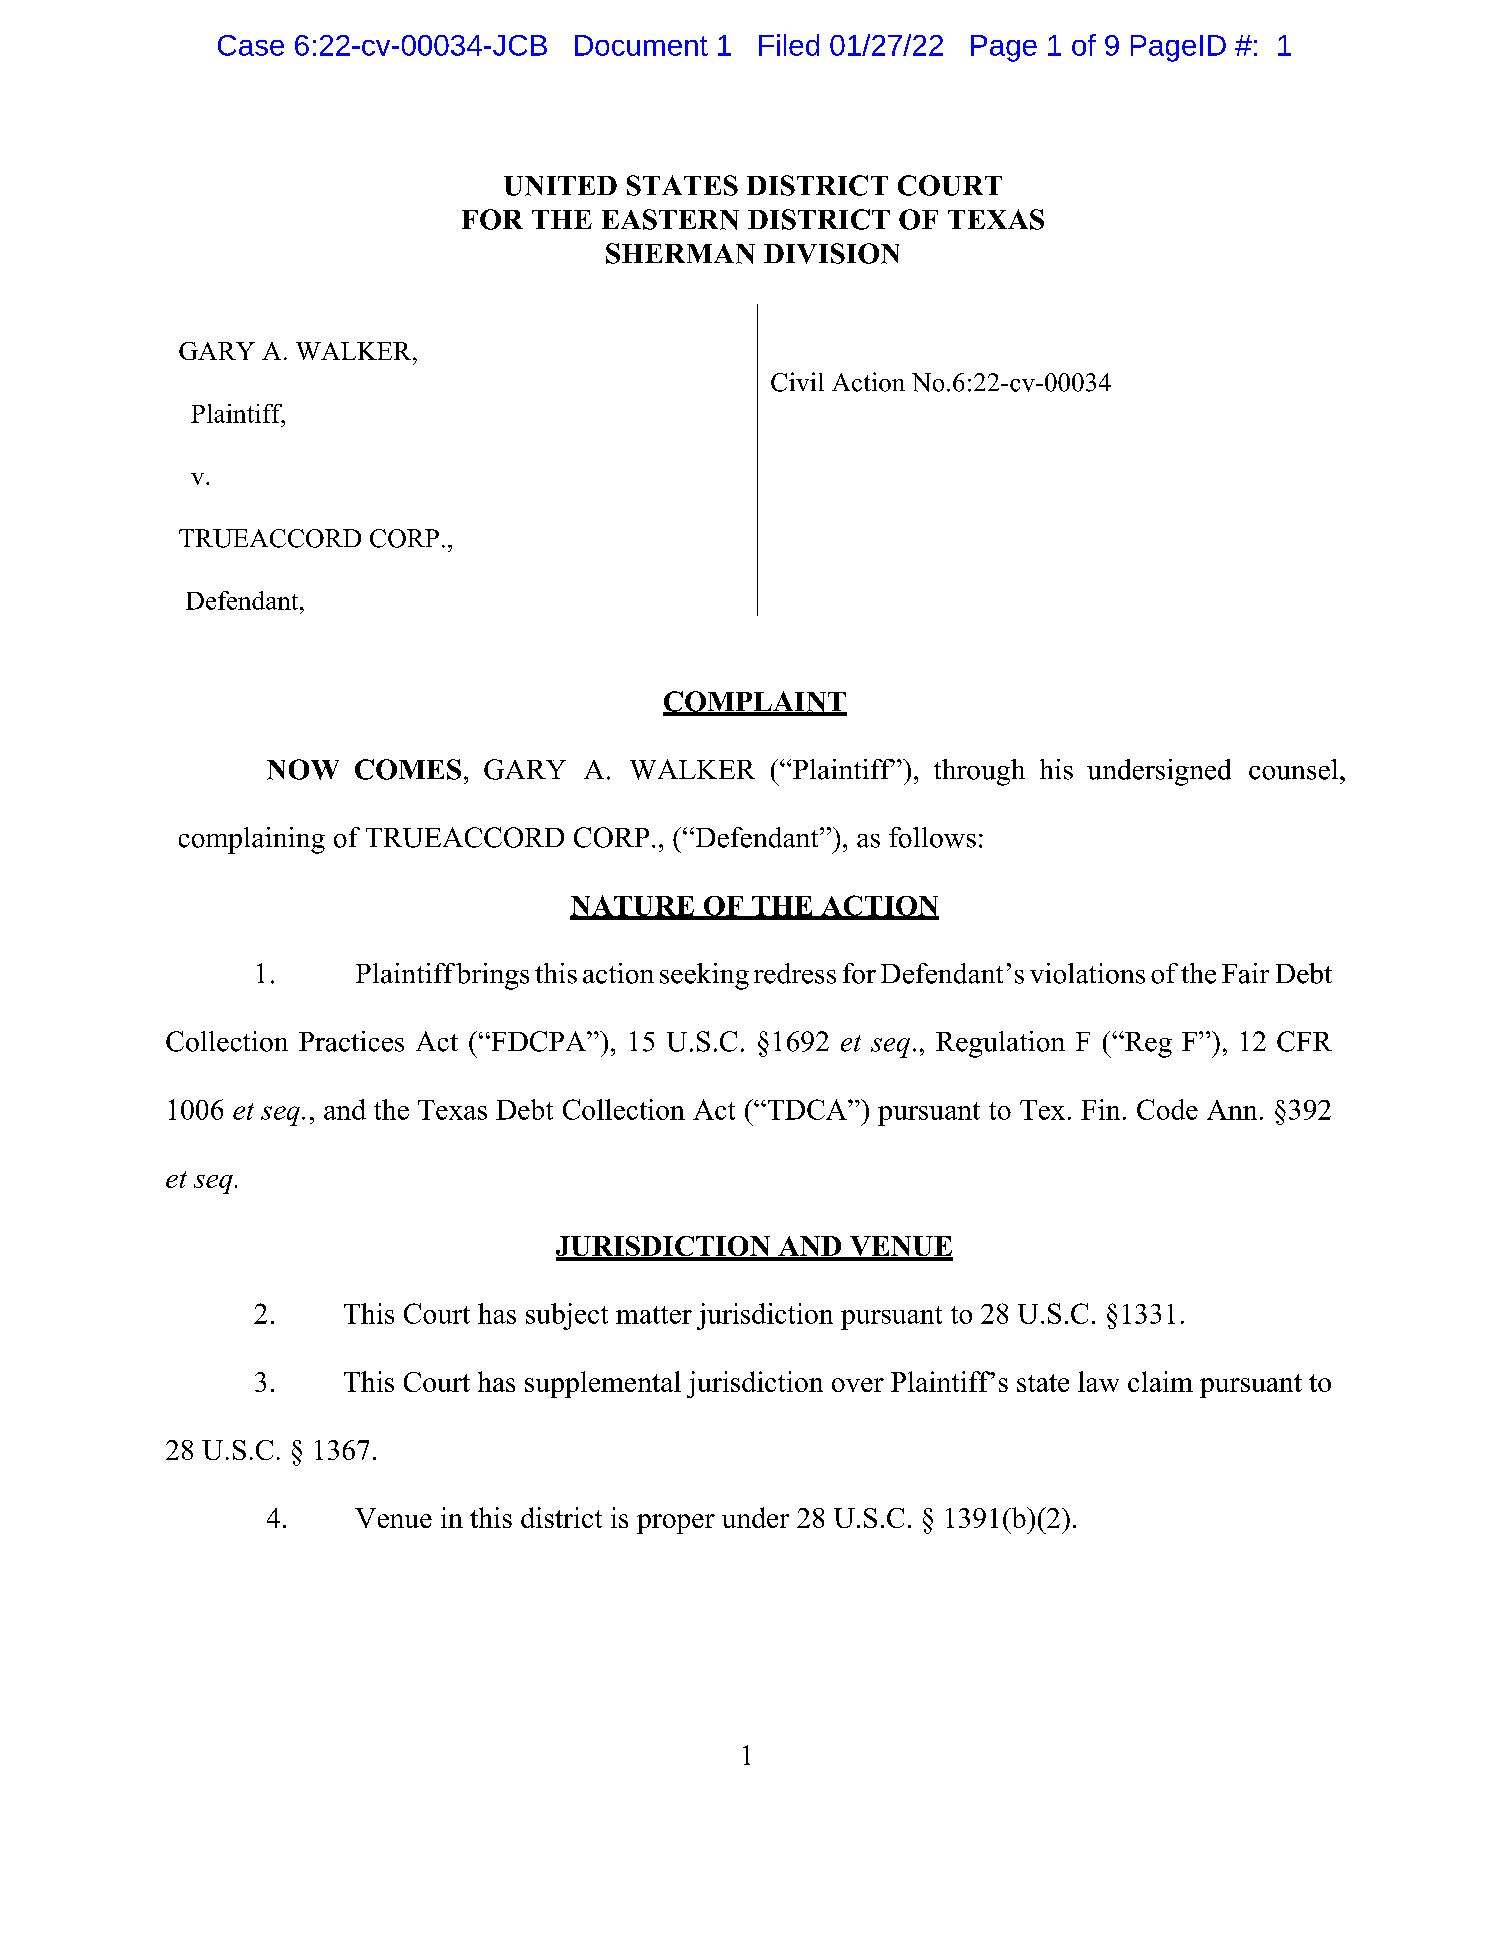 This image has height=1953, width=1509. Describe the element at coordinates (831, 253) in the image. I see `DIVISION` at that location.
